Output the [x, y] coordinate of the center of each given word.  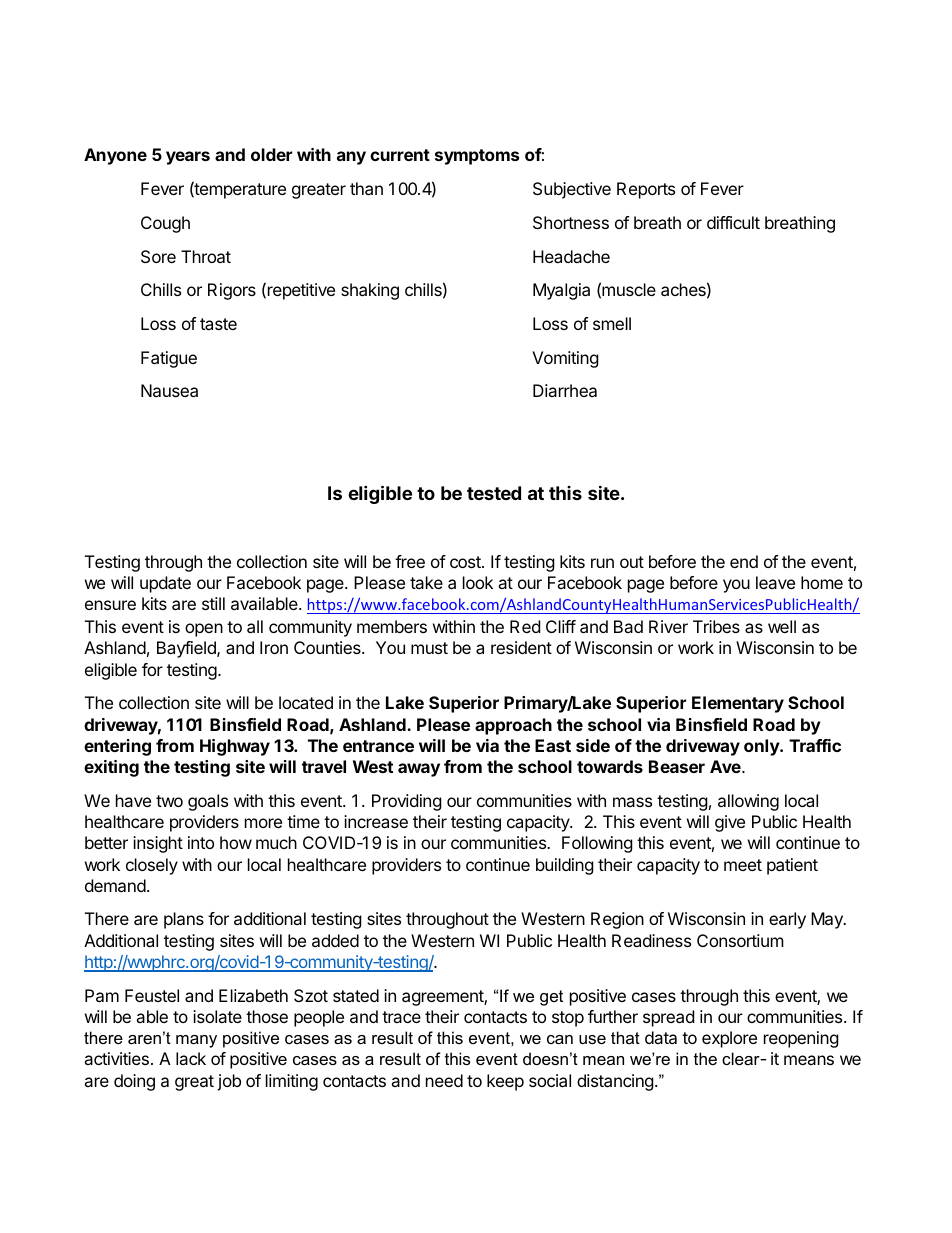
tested [494, 493]
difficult [733, 222]
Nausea [169, 390]
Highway [235, 747]
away [419, 770]
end [744, 561]
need [444, 1080]
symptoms [477, 157]
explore [729, 1039]
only [762, 747]
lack [191, 1058]
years [188, 158]
